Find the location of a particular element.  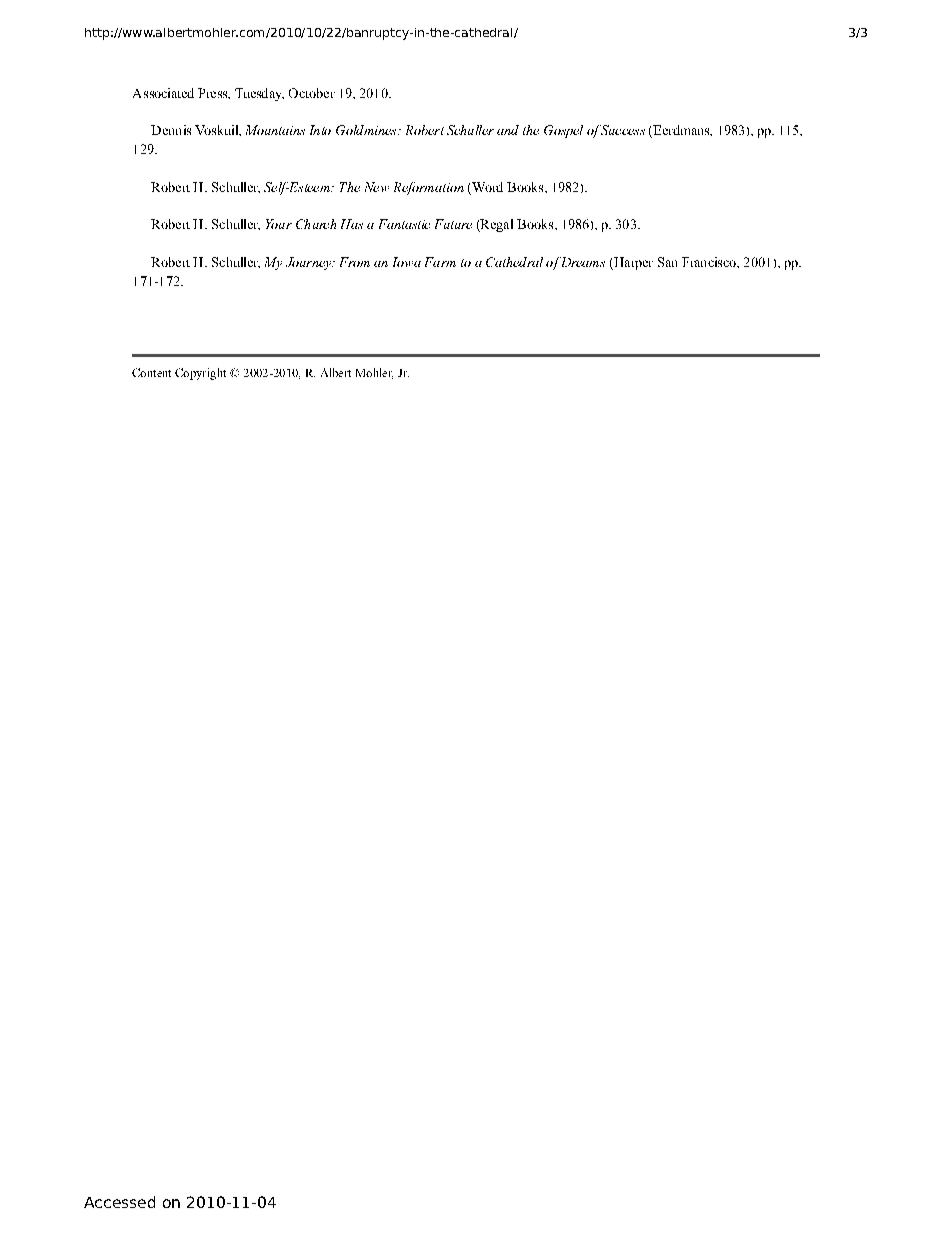

Reformation is located at coordinates (429, 188).
